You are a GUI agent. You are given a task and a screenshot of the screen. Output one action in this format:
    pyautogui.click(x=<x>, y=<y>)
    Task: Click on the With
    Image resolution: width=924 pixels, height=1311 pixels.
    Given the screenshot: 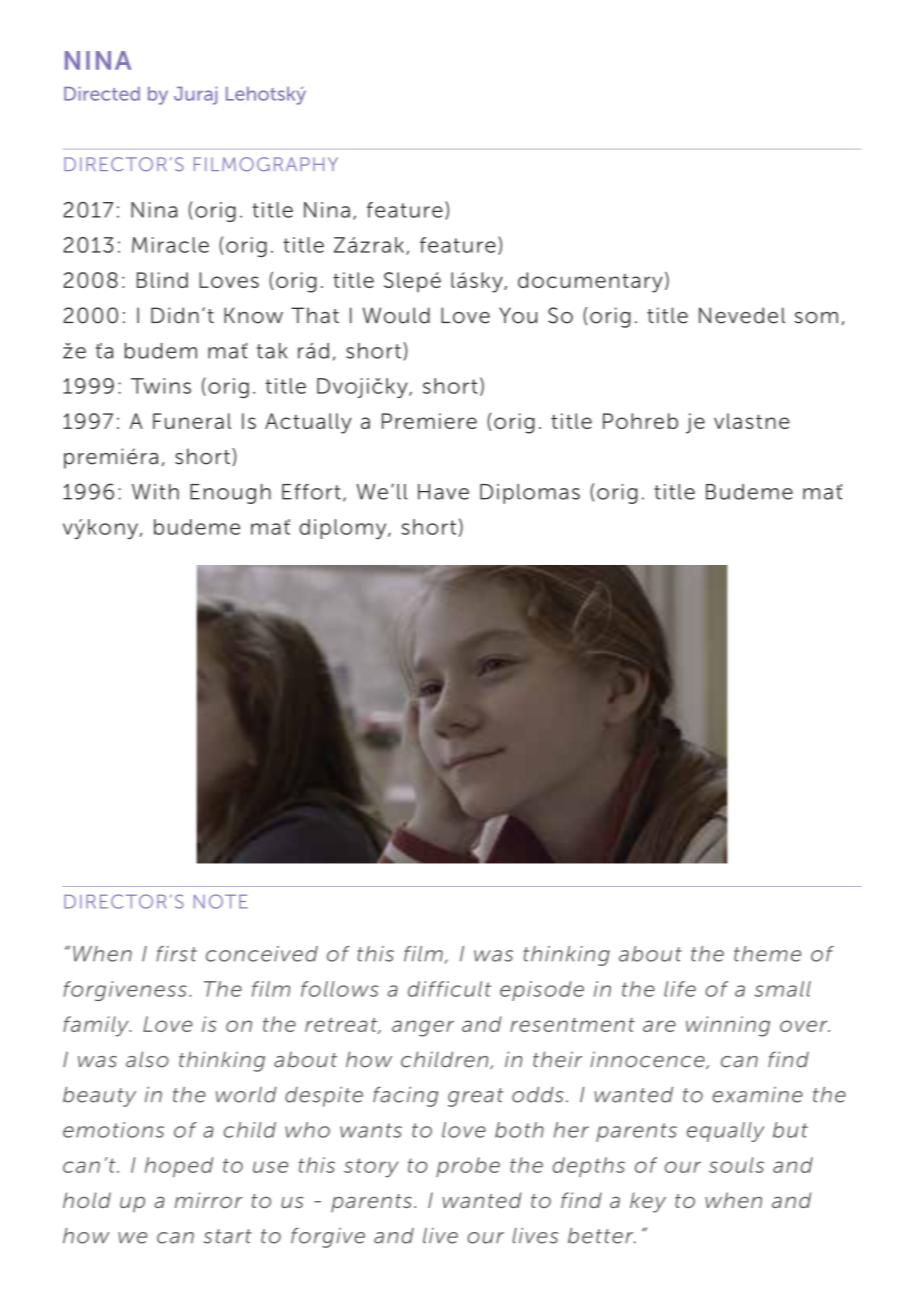 What is the action you would take?
    pyautogui.click(x=155, y=492)
